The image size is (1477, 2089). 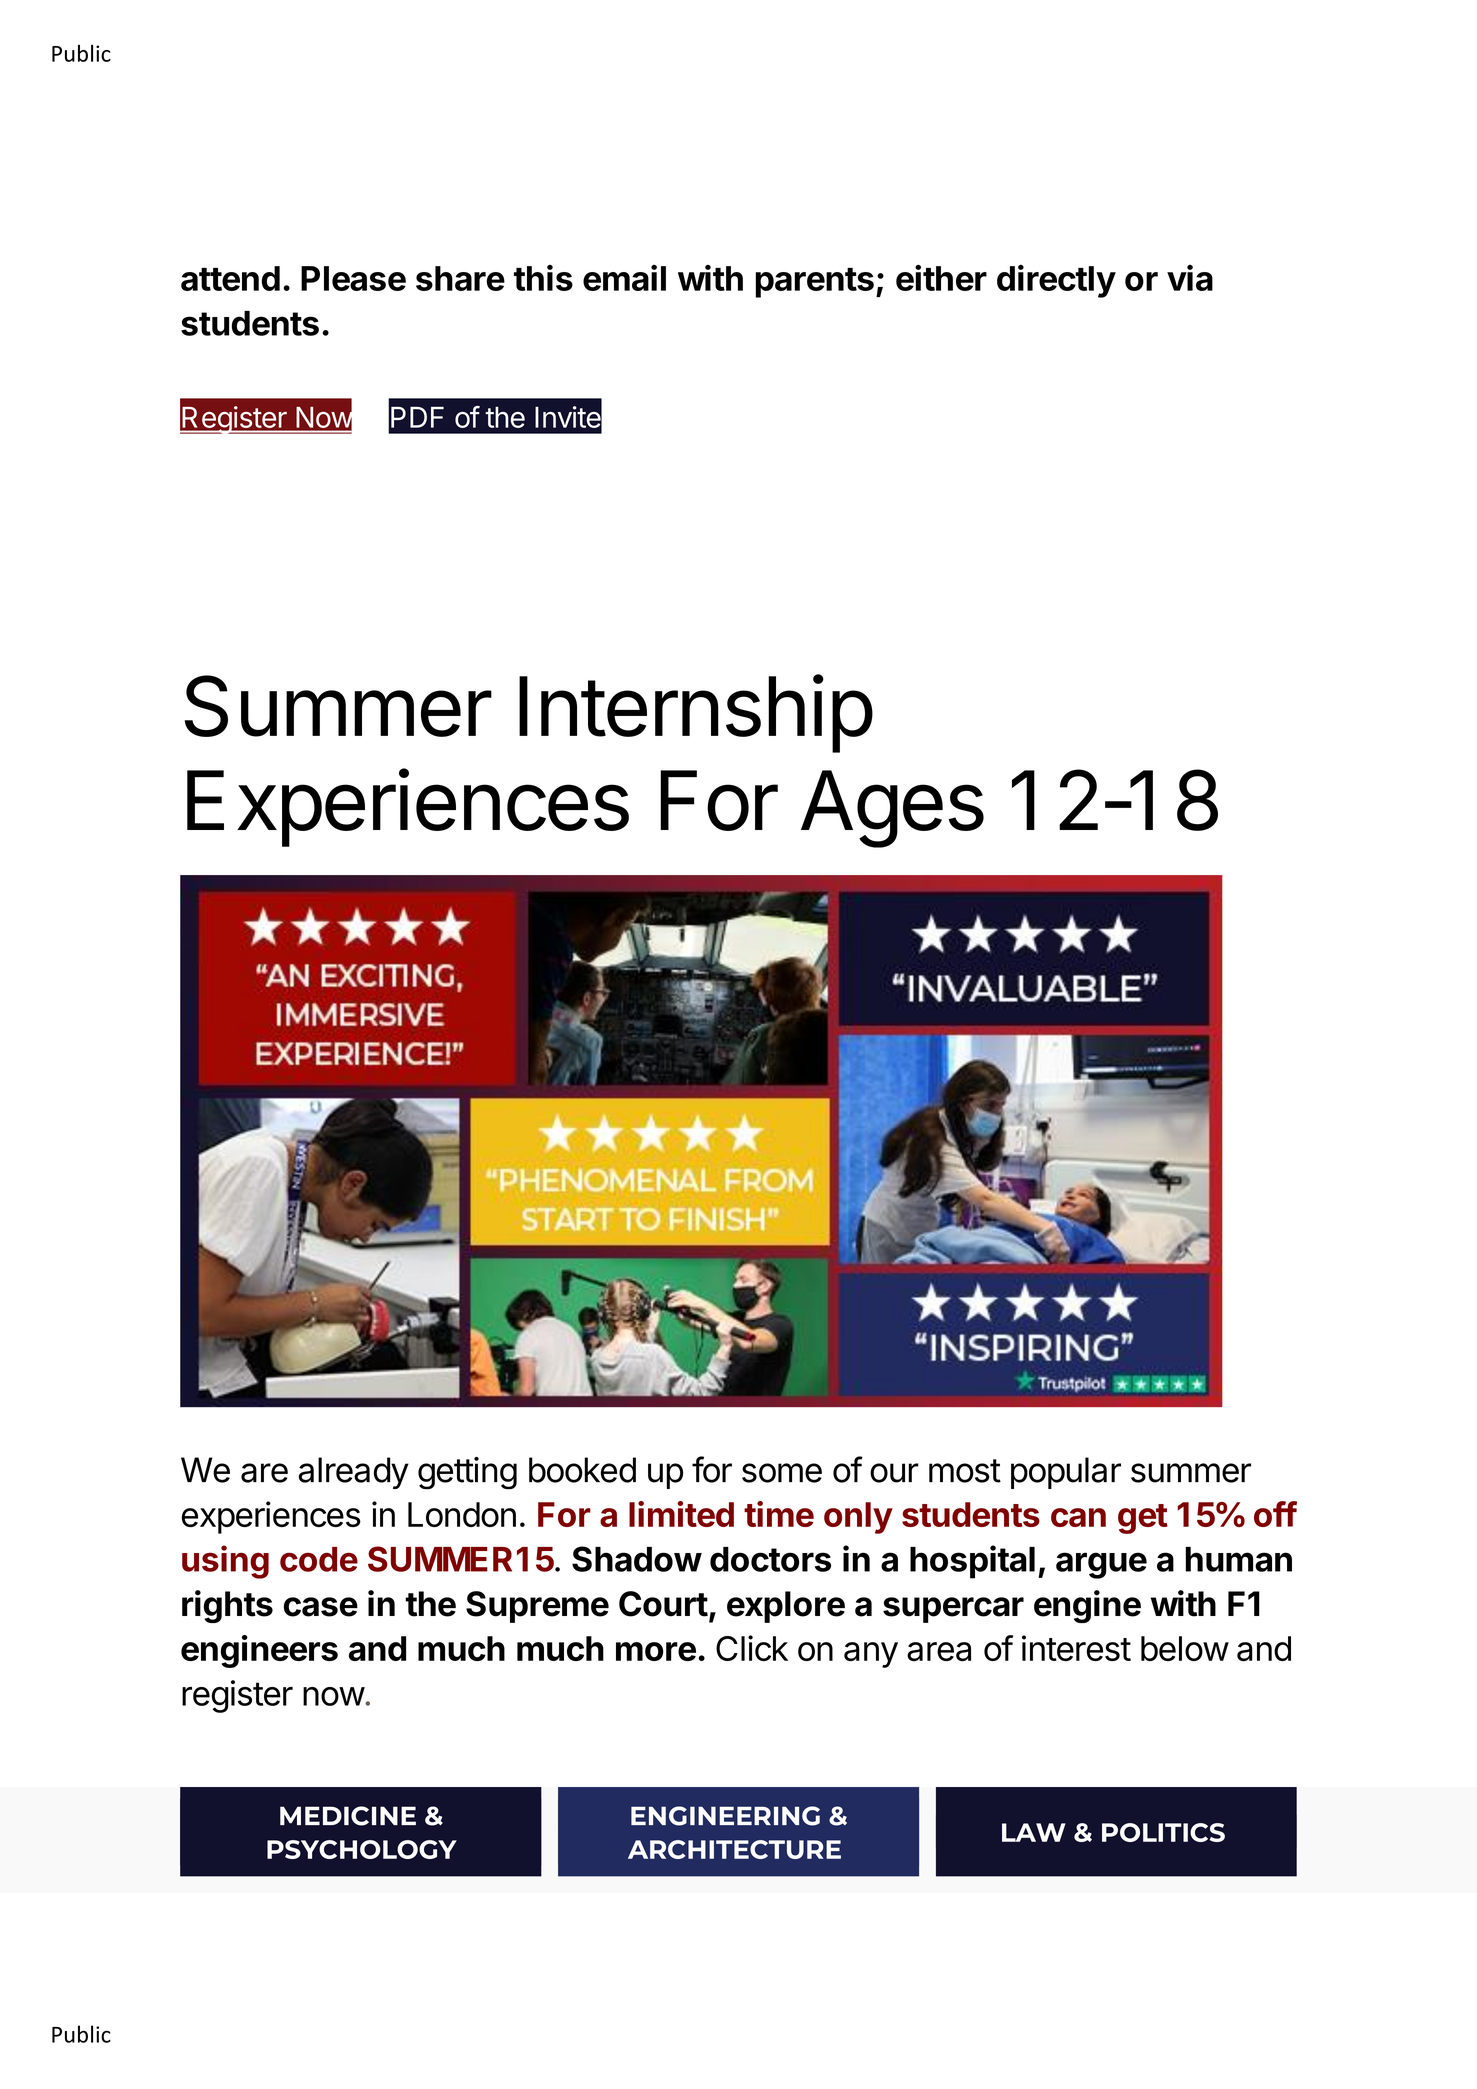 What do you see at coordinates (1066, 1473) in the document?
I see `popular` at bounding box center [1066, 1473].
